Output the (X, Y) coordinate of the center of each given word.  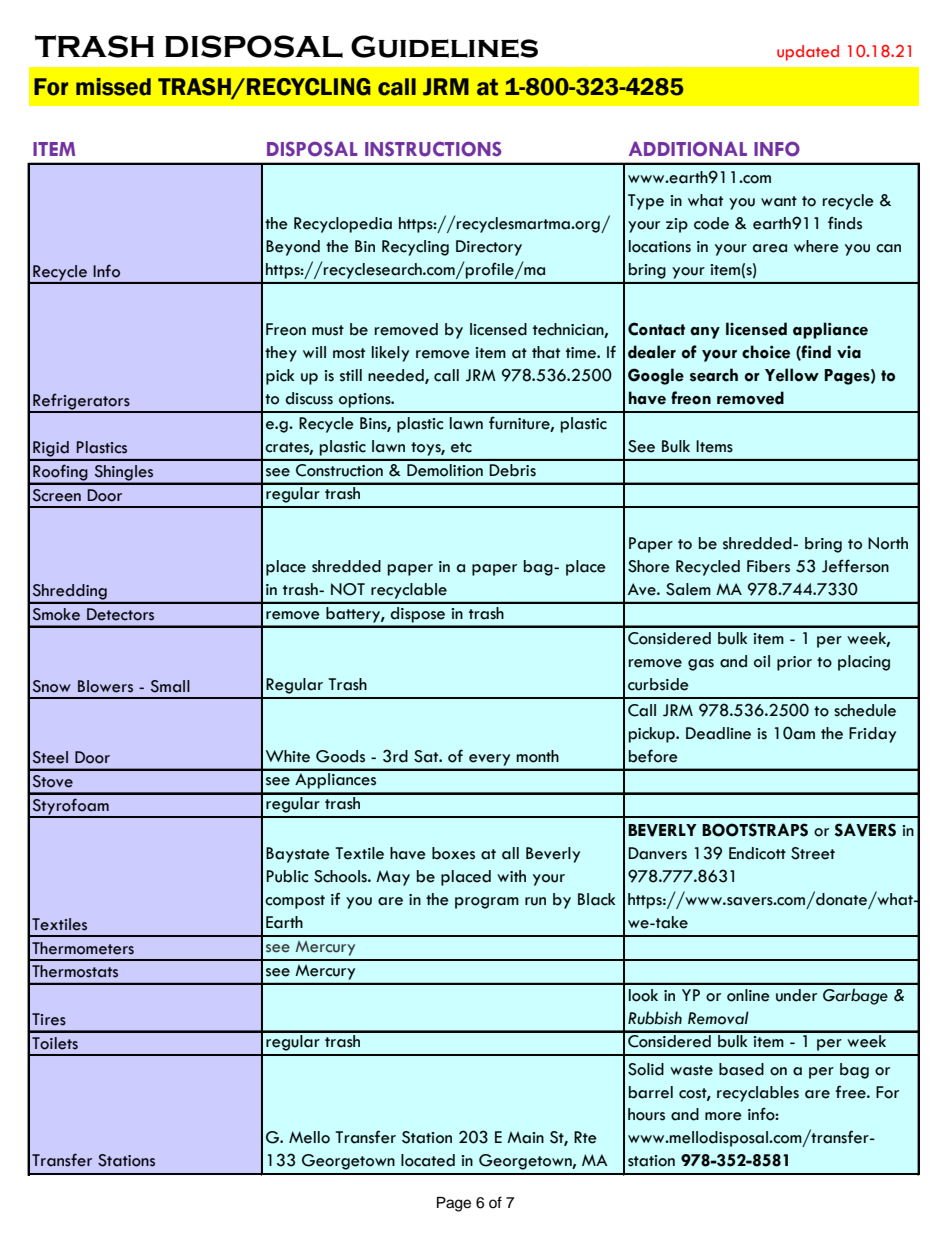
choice (766, 352)
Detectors (120, 614)
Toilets (55, 1043)
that (546, 352)
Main (525, 1137)
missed (113, 87)
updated (808, 53)
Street (813, 853)
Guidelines (444, 46)
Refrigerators (81, 403)
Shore (649, 566)
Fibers (768, 566)
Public (287, 876)
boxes (453, 853)
